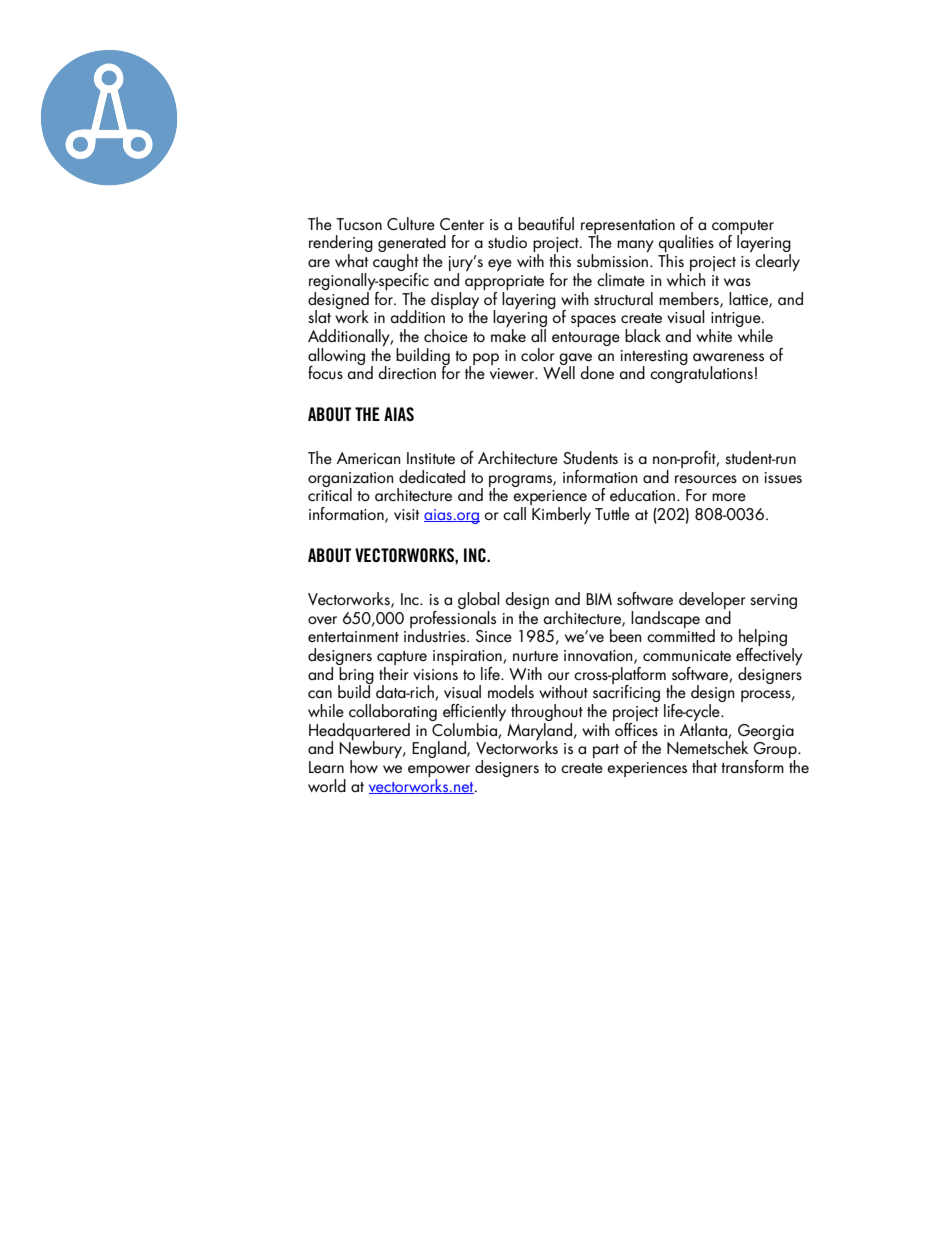 Image resolution: width=952 pixels, height=1233 pixels. I want to click on Tucson, so click(359, 224).
